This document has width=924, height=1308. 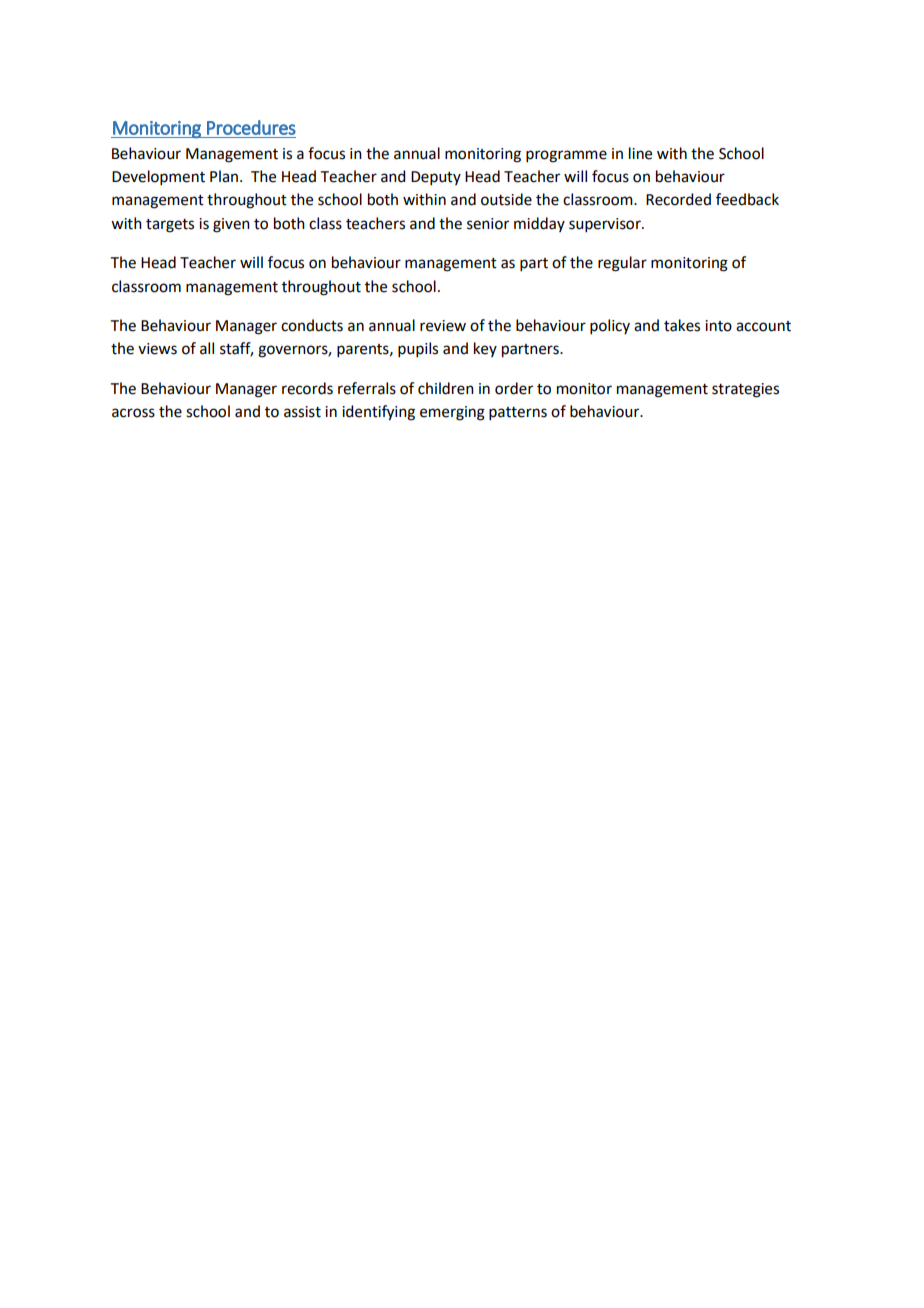 What do you see at coordinates (231, 225) in the document?
I see `given` at bounding box center [231, 225].
